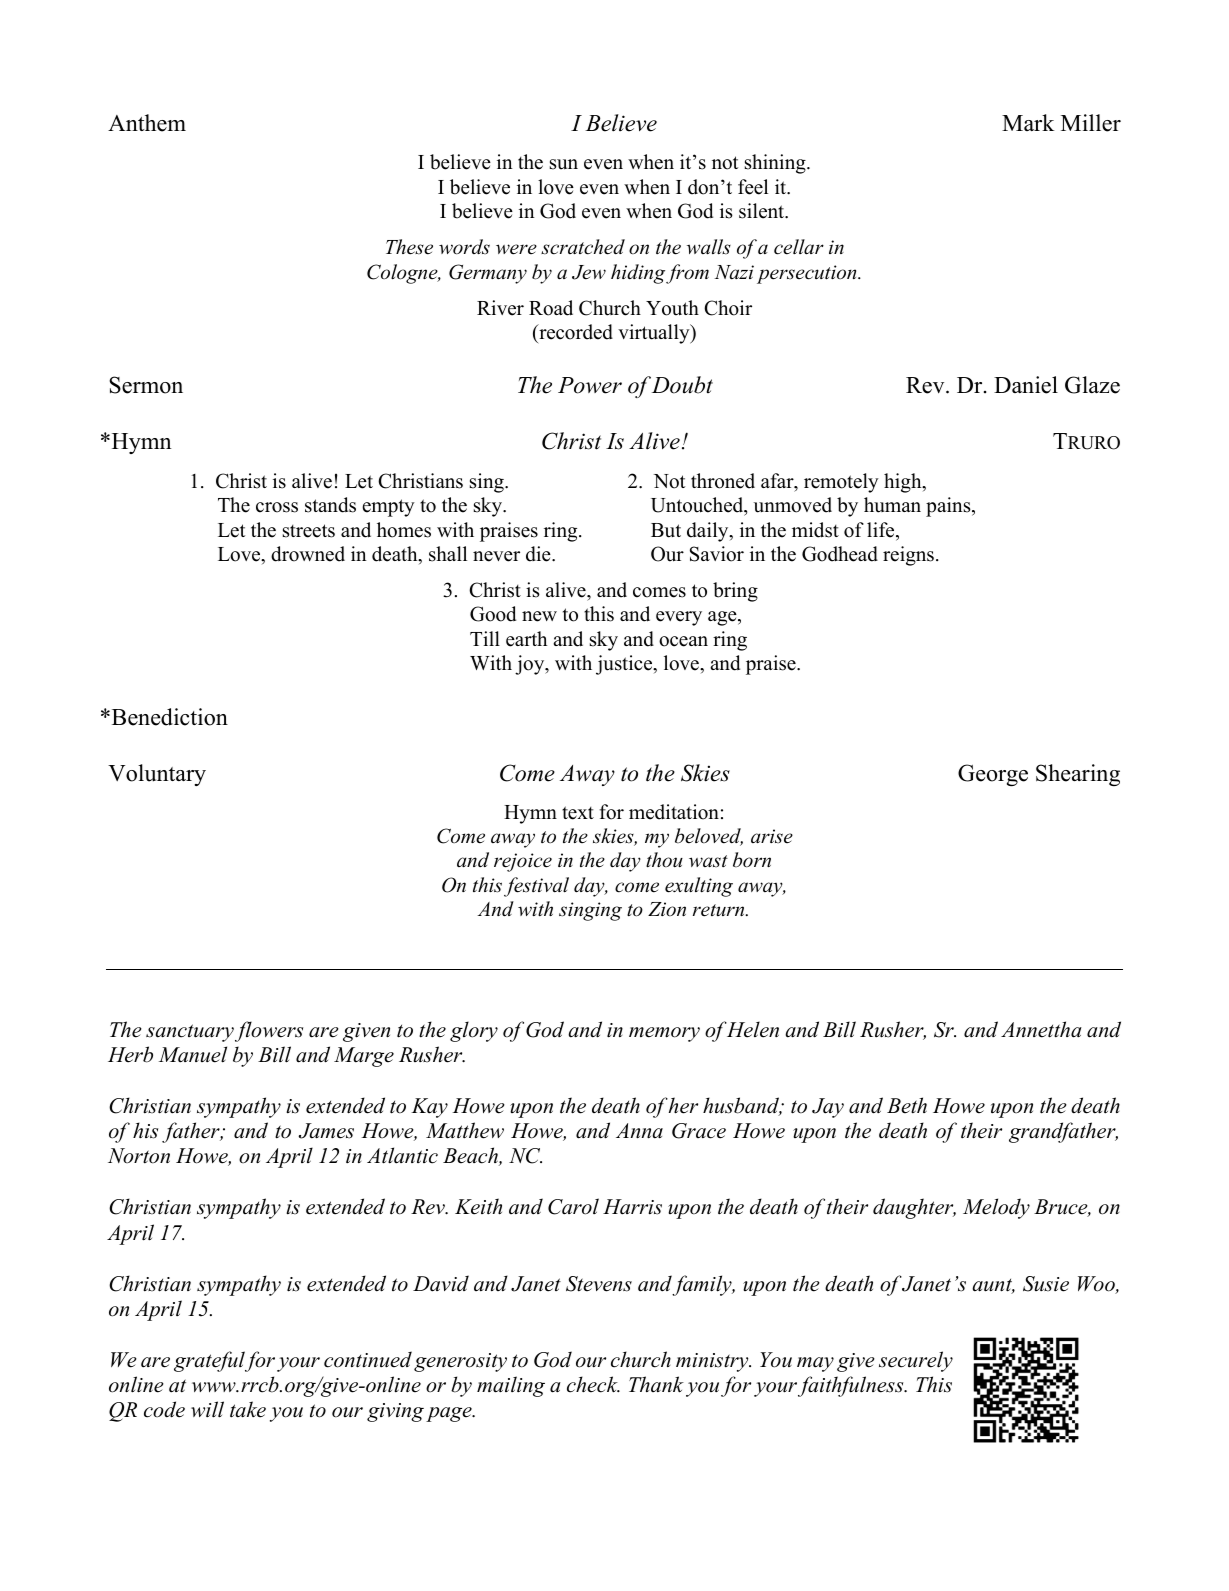  What do you see at coordinates (908, 556) in the document?
I see `reigns` at bounding box center [908, 556].
